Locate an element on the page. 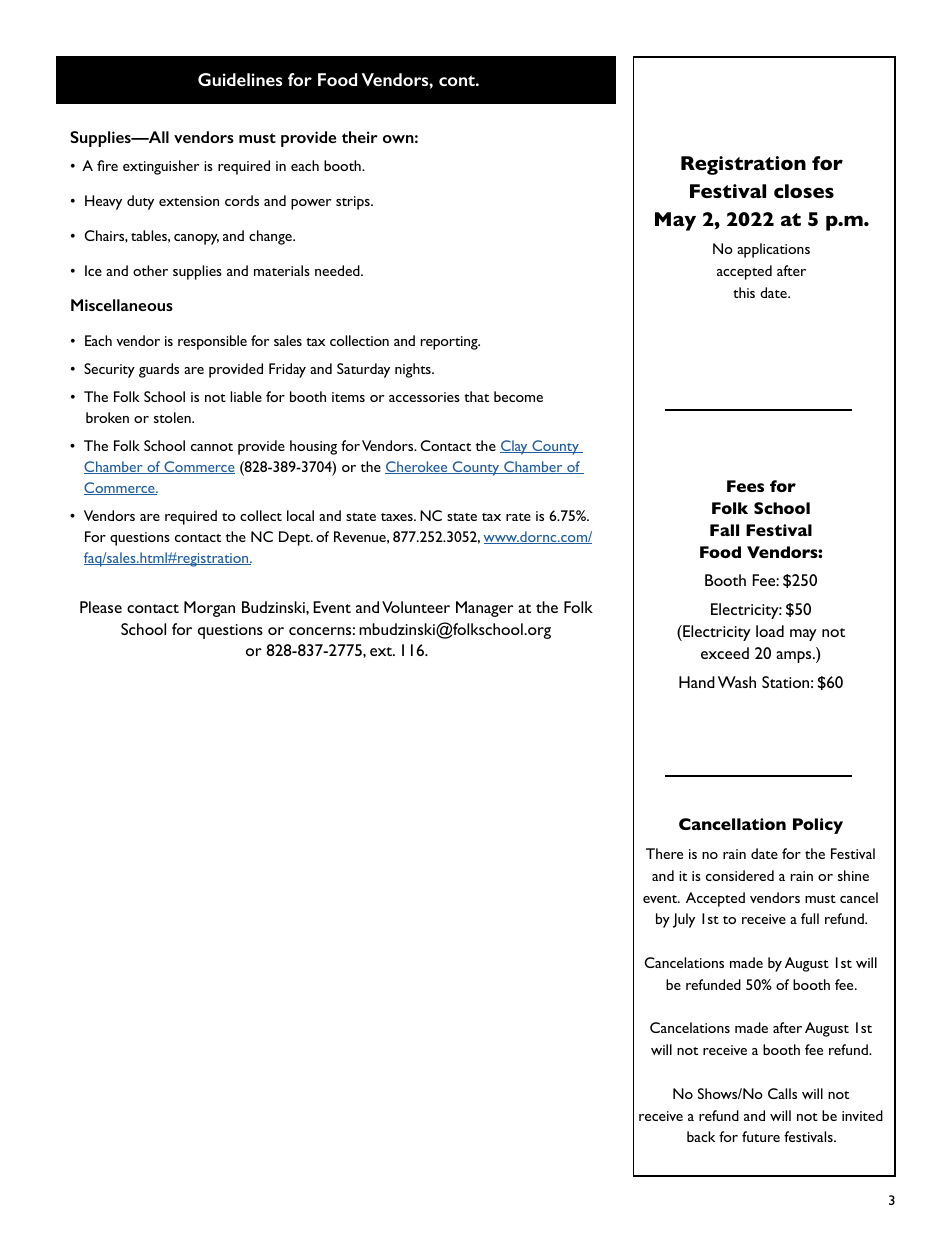 Image resolution: width=952 pixels, height=1233 pixels. their is located at coordinates (360, 137).
